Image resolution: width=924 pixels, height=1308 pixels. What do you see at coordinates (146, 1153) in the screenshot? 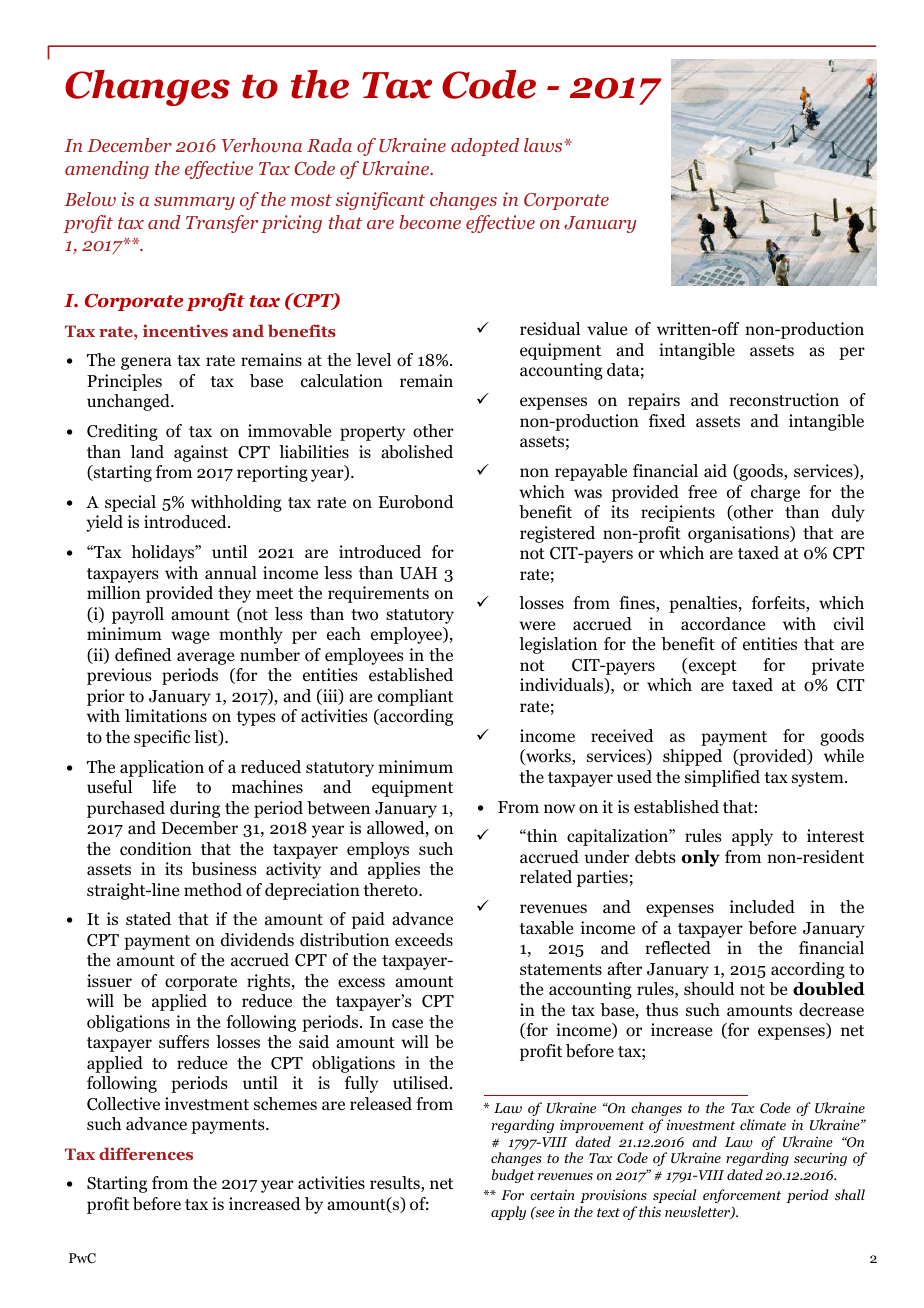
I see `differences` at bounding box center [146, 1153].
